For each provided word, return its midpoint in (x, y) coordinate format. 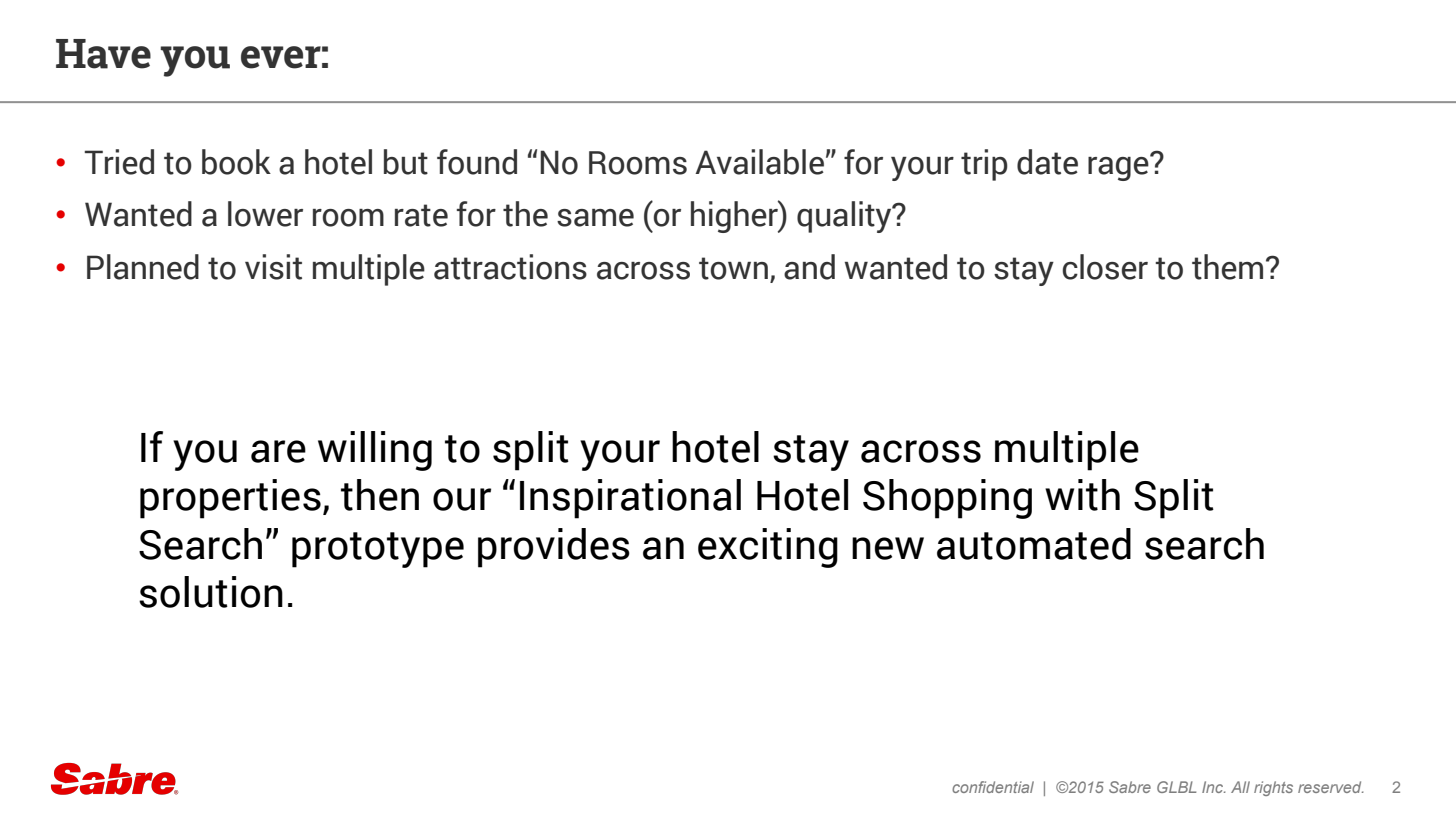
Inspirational (630, 499)
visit (273, 267)
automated (1034, 544)
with (1082, 495)
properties (230, 499)
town (733, 268)
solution (211, 592)
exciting (768, 548)
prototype (378, 550)
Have (103, 54)
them (1227, 267)
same (595, 218)
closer (1105, 267)
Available (759, 162)
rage (1119, 167)
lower (265, 214)
